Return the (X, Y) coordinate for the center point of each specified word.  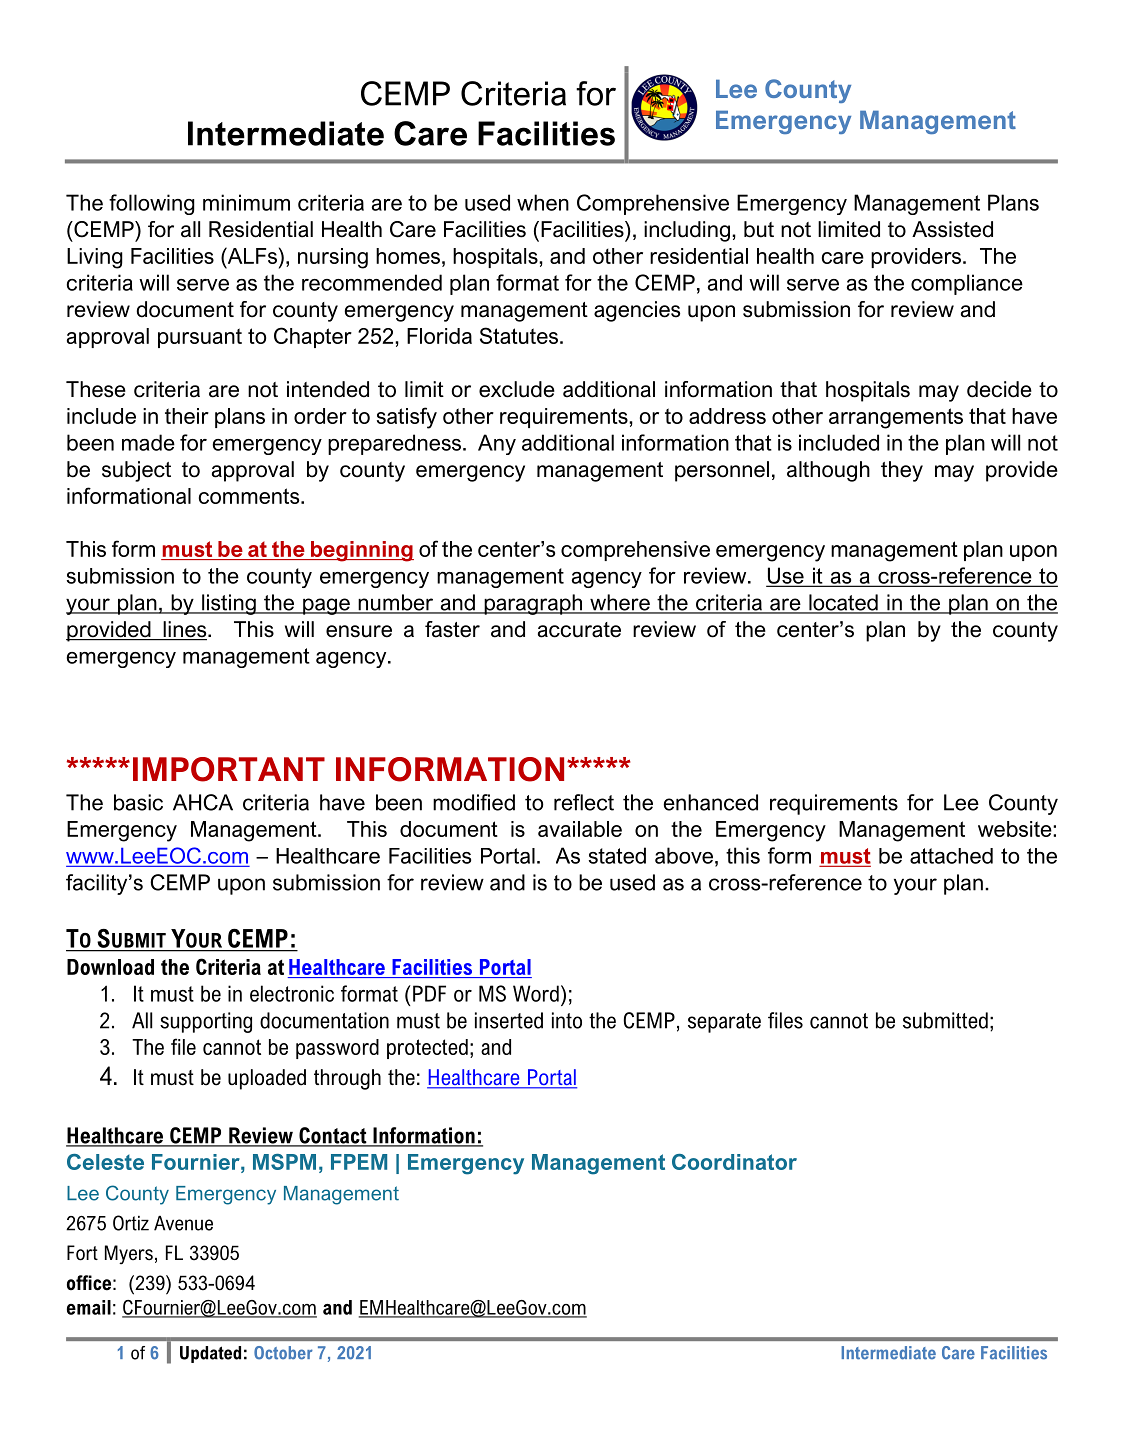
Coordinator (734, 1162)
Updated (210, 1354)
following (152, 204)
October (283, 1353)
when (543, 202)
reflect (584, 802)
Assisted (952, 229)
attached (951, 856)
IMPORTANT (229, 769)
